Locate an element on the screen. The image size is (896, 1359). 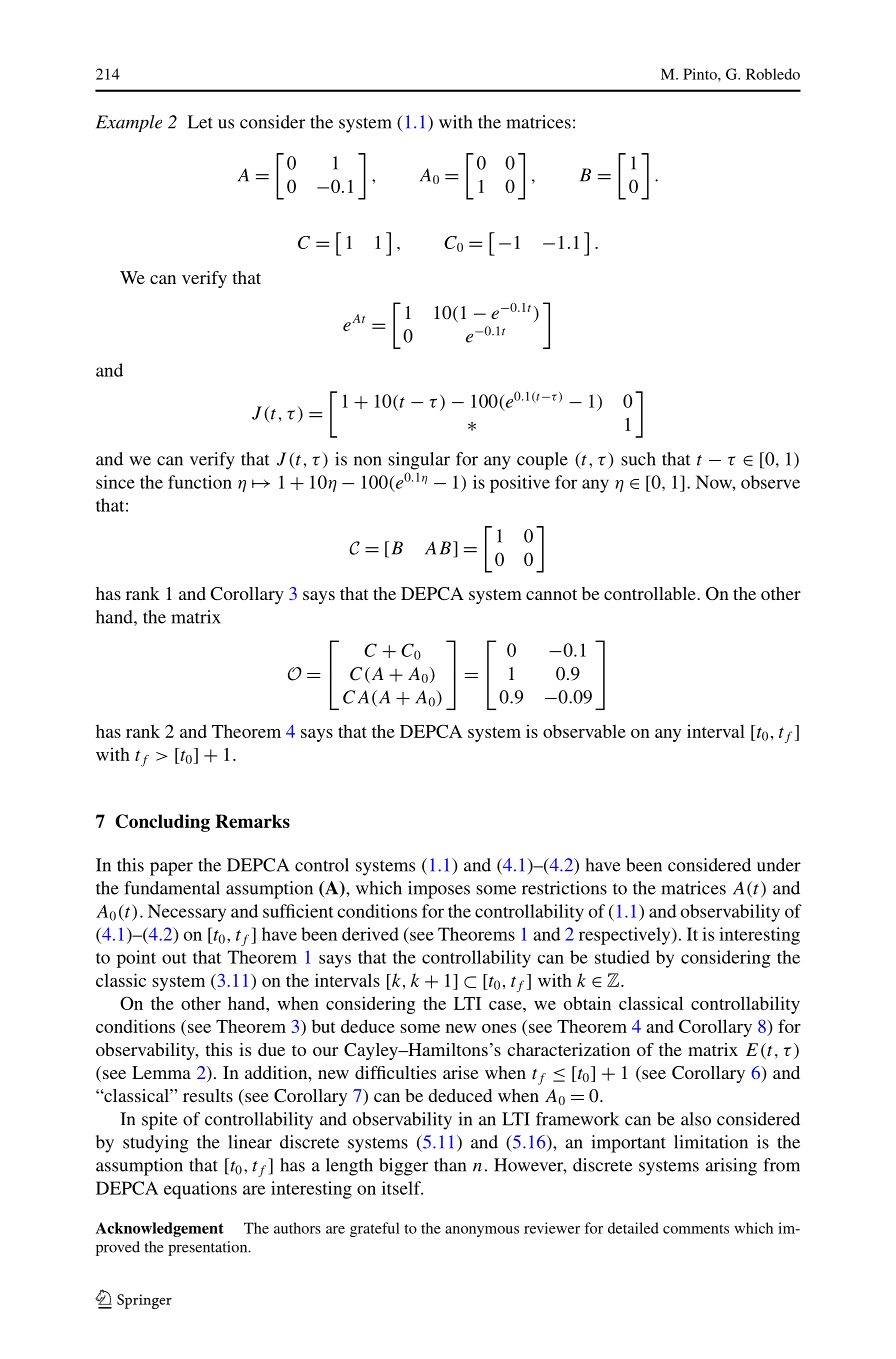
equations is located at coordinates (200, 1190).
